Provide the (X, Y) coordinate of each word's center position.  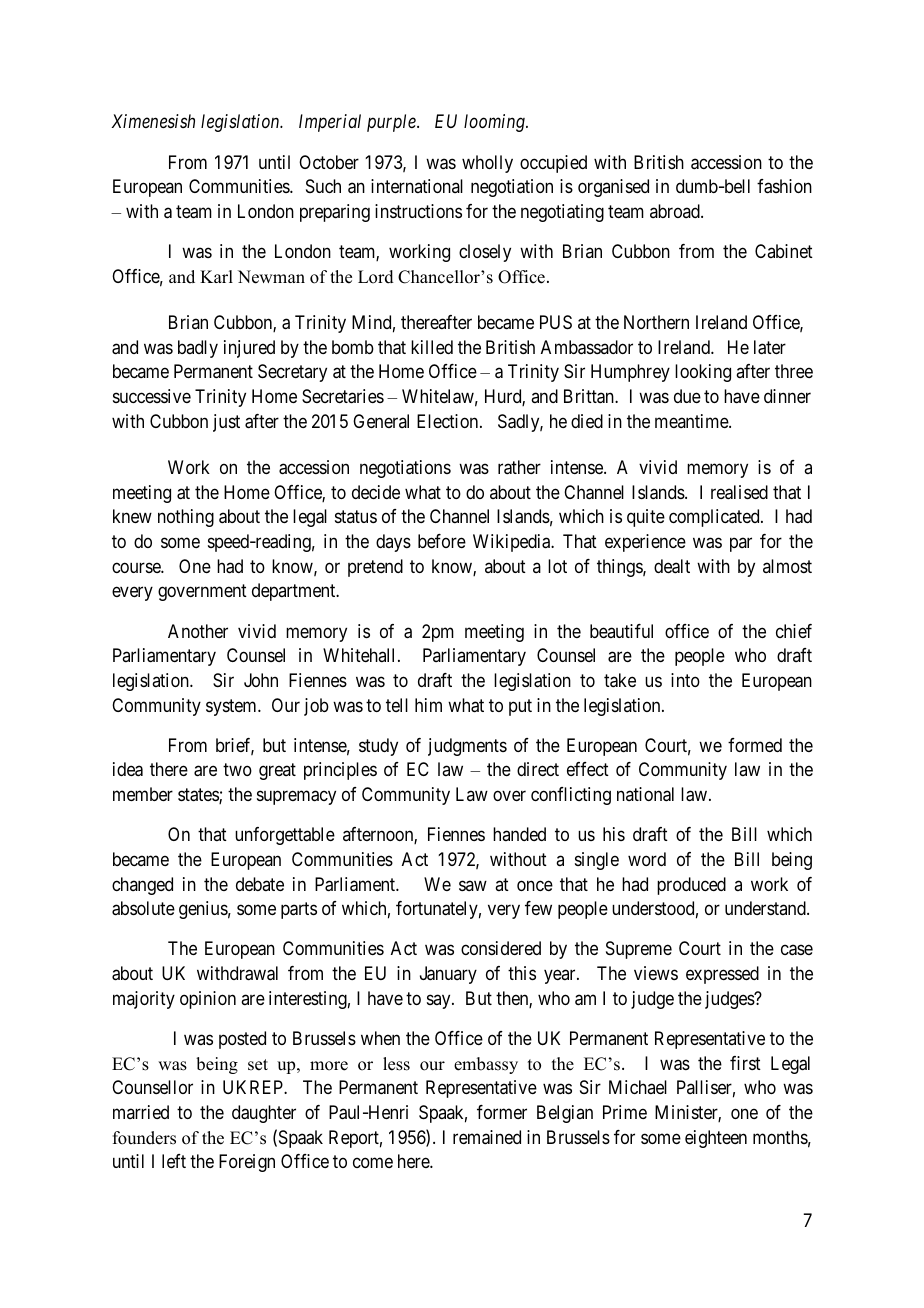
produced (691, 886)
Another (198, 631)
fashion (784, 186)
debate (260, 884)
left (174, 1161)
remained (487, 1137)
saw (473, 885)
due (687, 396)
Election (449, 421)
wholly (487, 164)
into (685, 680)
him (428, 705)
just (226, 423)
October (329, 162)
